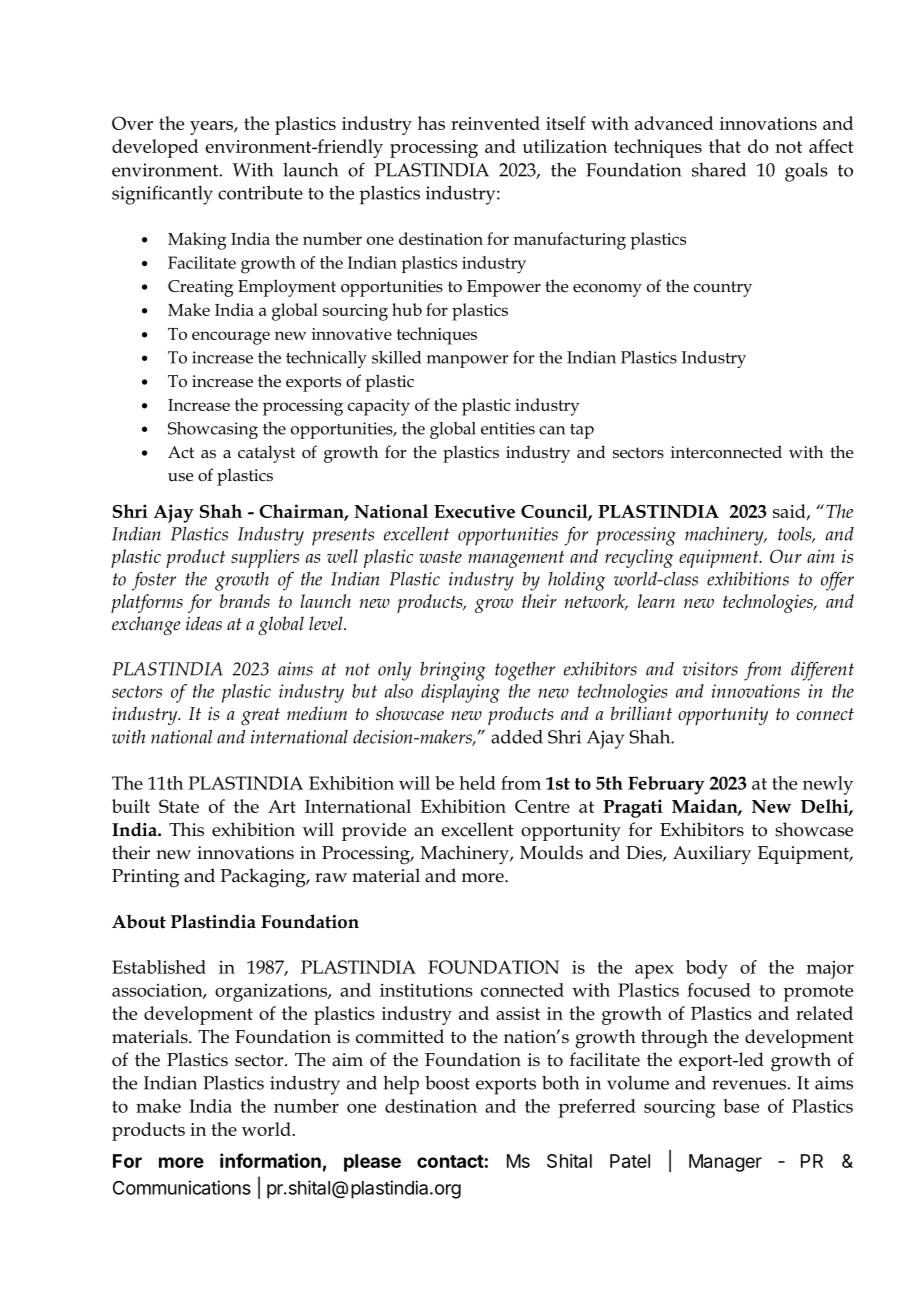 The image size is (924, 1308). What do you see at coordinates (725, 146) in the document?
I see `that` at bounding box center [725, 146].
